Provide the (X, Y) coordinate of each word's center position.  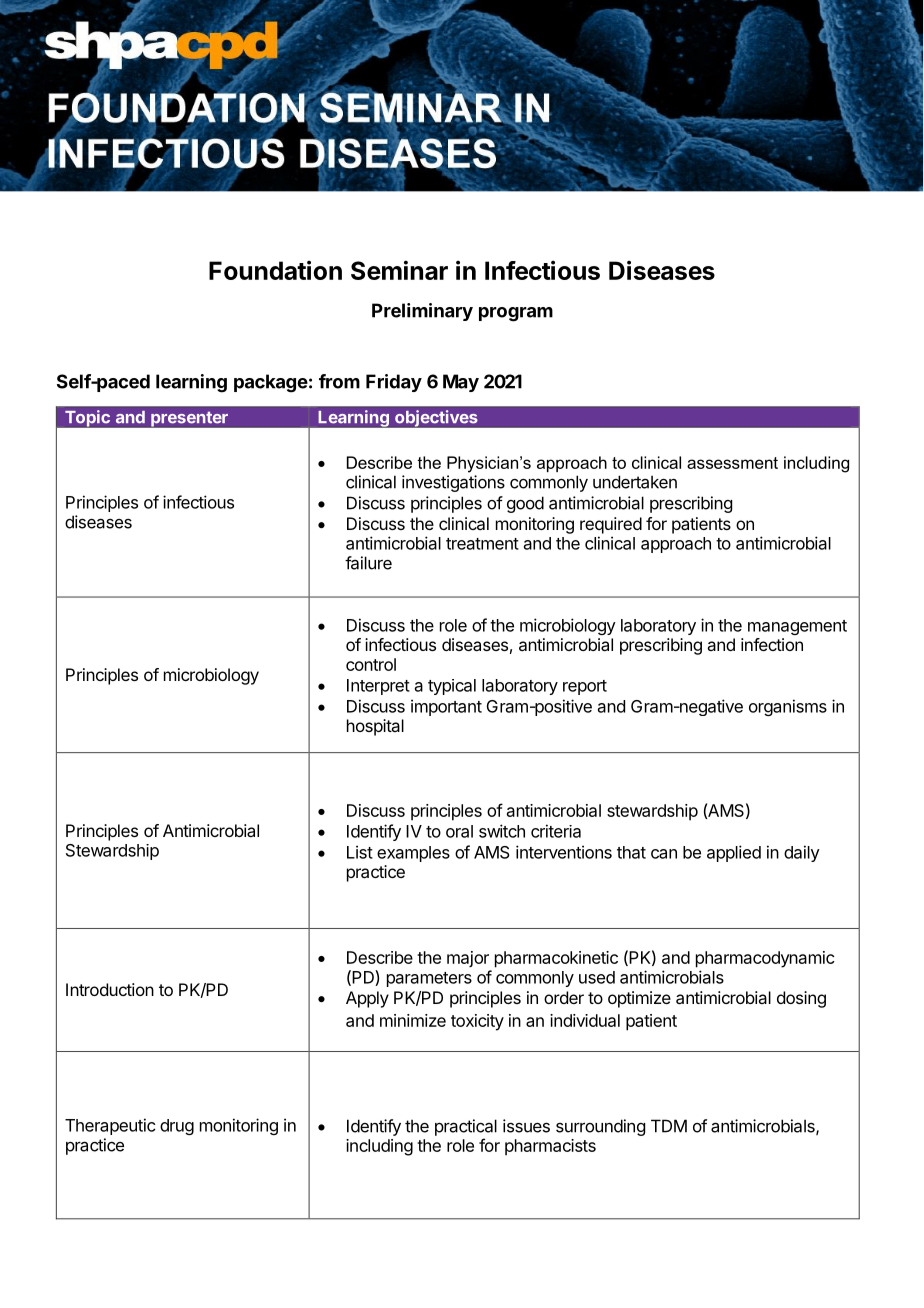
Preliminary (422, 312)
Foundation (275, 270)
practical (466, 1127)
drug (177, 1127)
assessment (732, 463)
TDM (669, 1126)
